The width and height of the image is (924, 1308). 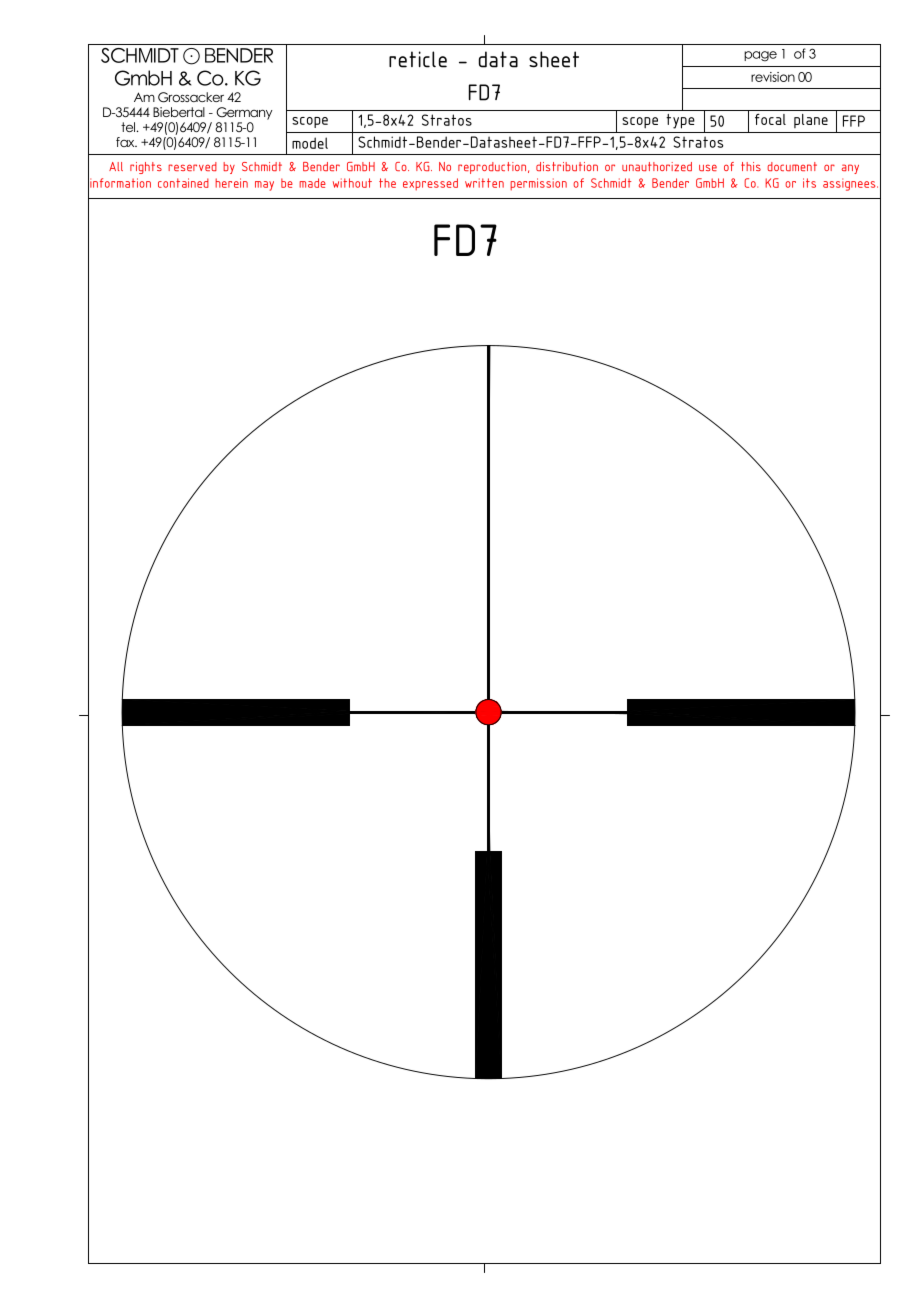 What do you see at coordinates (773, 77) in the image?
I see `revision` at bounding box center [773, 77].
